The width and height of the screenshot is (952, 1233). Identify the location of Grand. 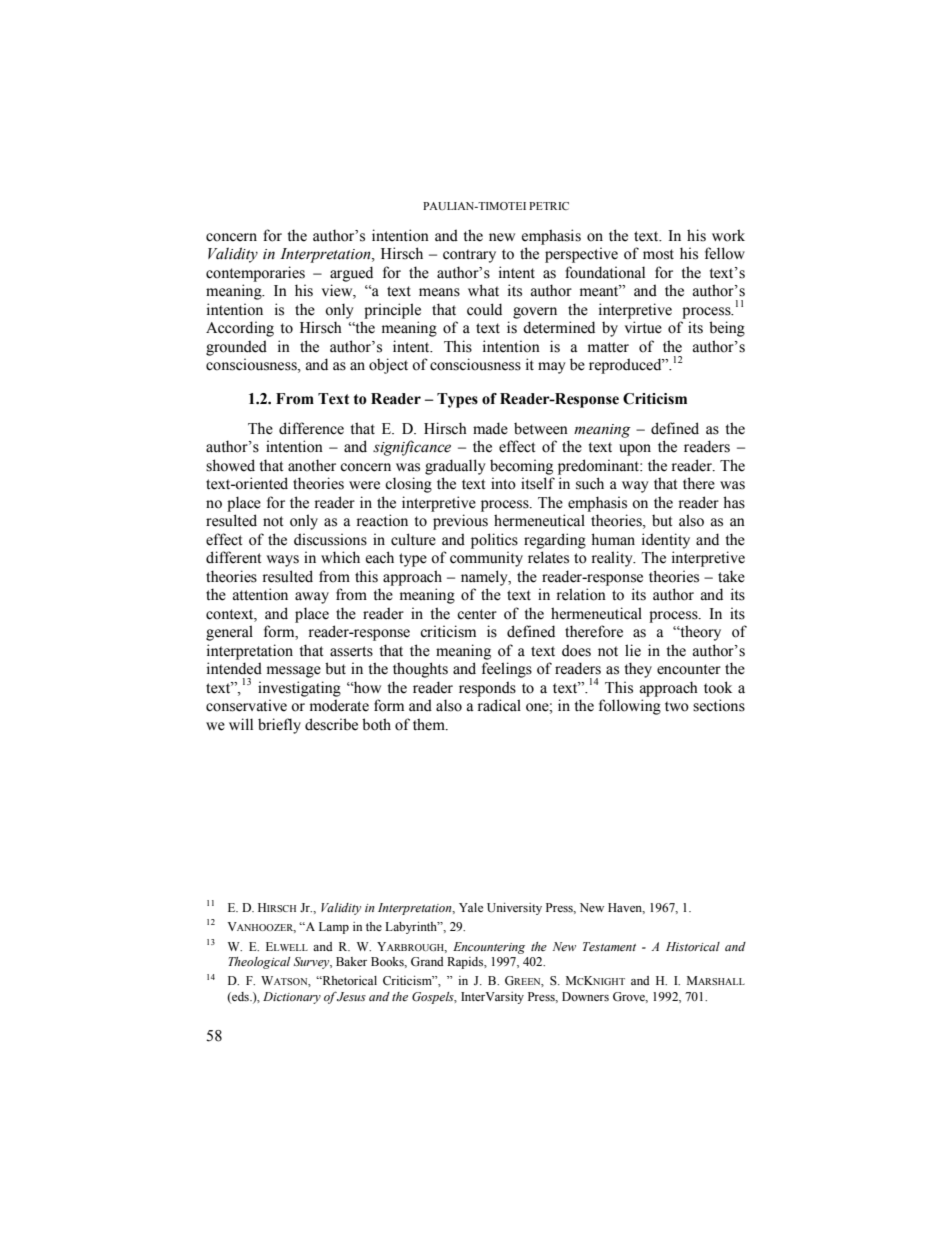
(427, 961).
